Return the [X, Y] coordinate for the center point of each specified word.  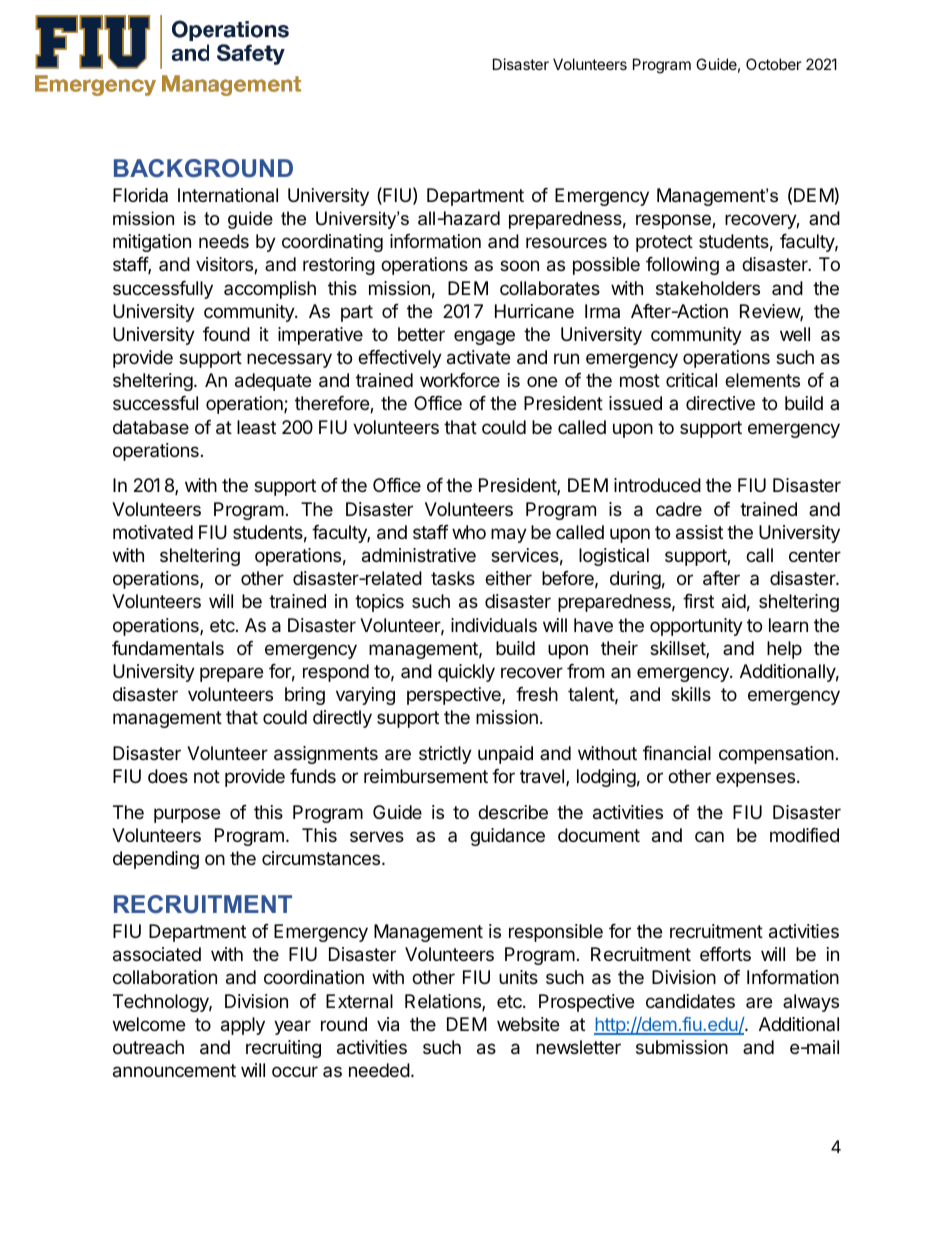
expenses [755, 779]
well [795, 334]
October [774, 64]
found [226, 334]
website [528, 1024]
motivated [153, 532]
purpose [187, 815]
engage [484, 337]
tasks [453, 578]
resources [566, 242]
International [228, 195]
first [698, 601]
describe [513, 812]
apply [243, 1026]
